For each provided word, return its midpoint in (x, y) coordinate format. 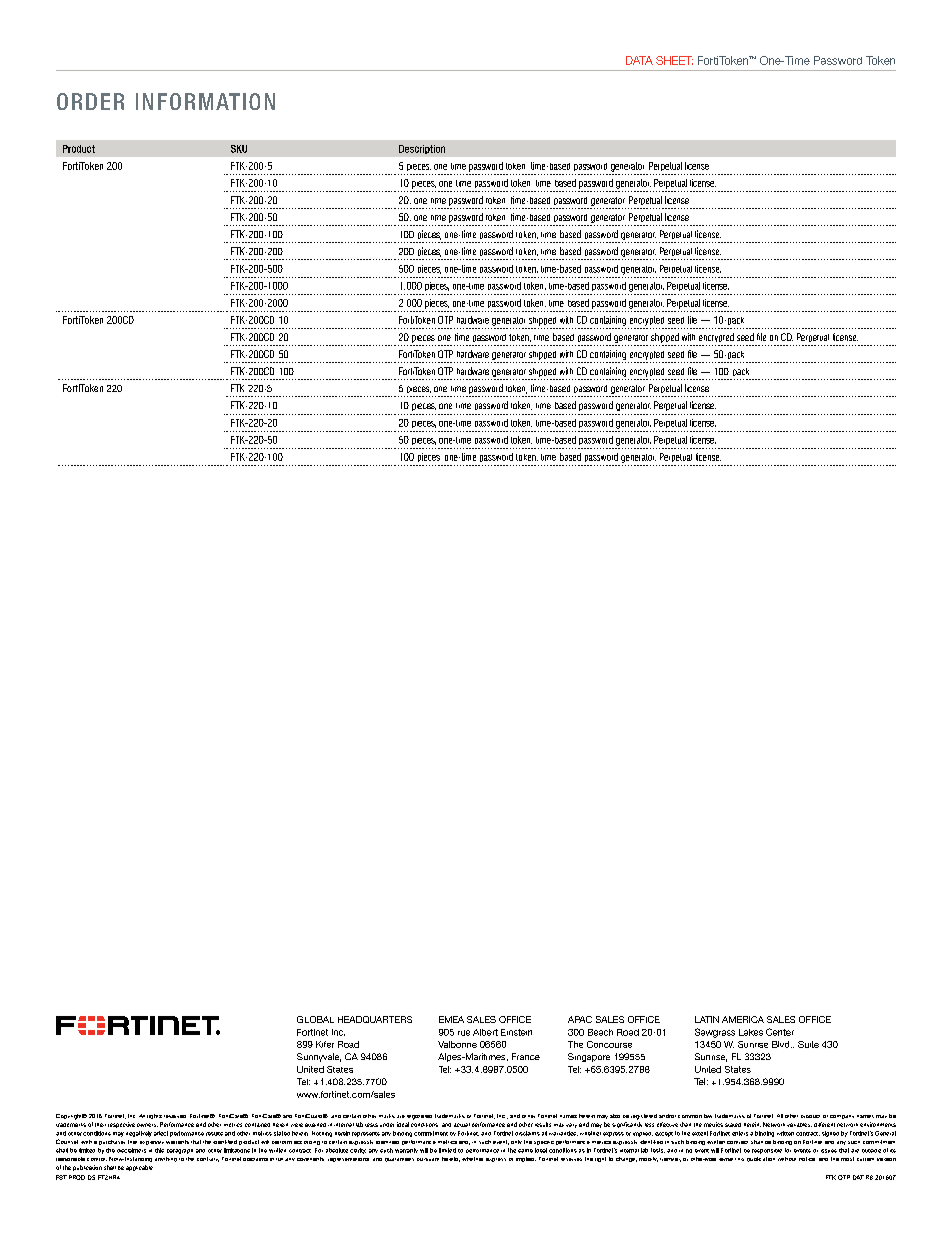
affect (161, 1133)
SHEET (674, 60)
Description (422, 149)
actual (462, 1125)
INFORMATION (205, 101)
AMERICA (743, 1019)
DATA (639, 60)
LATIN (707, 1019)
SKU (239, 149)
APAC (580, 1019)
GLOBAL (315, 1019)
